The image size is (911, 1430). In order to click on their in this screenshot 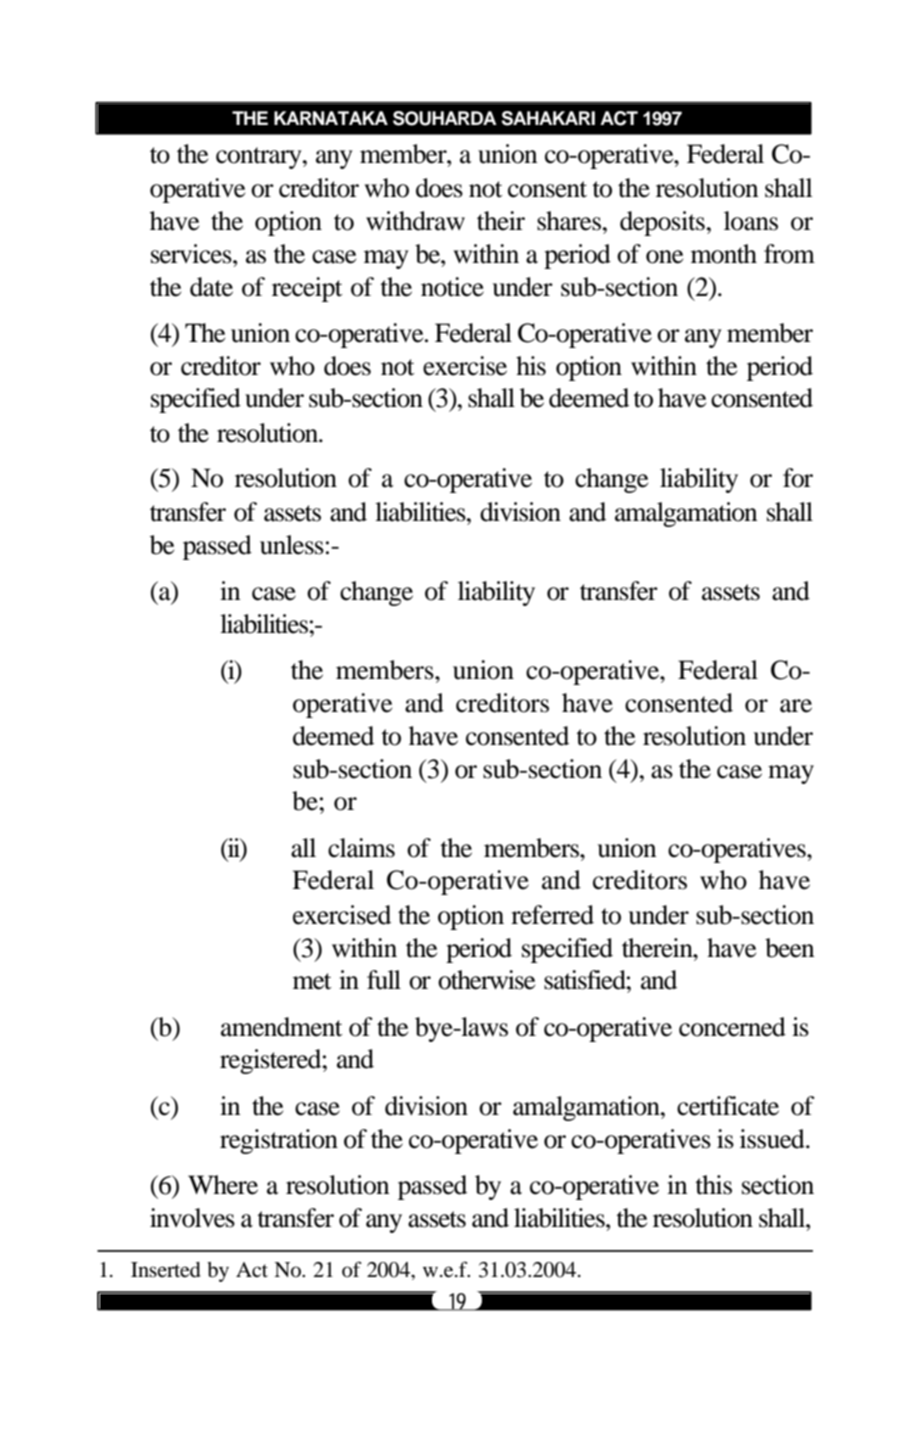, I will do `click(501, 221)`.
